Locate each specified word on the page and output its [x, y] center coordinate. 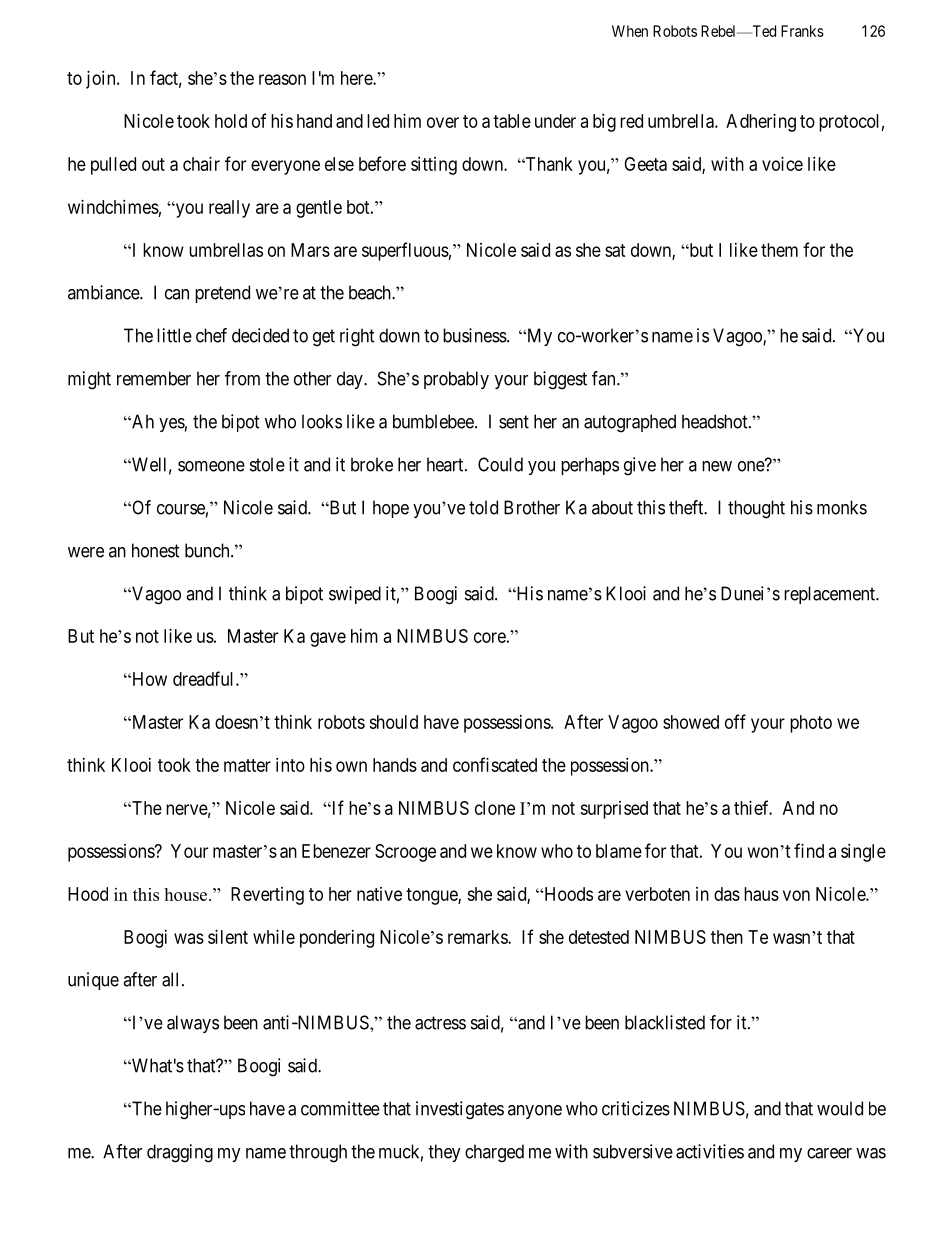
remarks [478, 937]
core [490, 637]
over [443, 122]
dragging [180, 1153]
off [735, 721]
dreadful [205, 678]
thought [756, 509]
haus [761, 894]
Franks [802, 31]
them [779, 250]
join [102, 80]
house [187, 894]
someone [211, 466]
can [177, 294]
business [475, 335]
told [483, 507]
